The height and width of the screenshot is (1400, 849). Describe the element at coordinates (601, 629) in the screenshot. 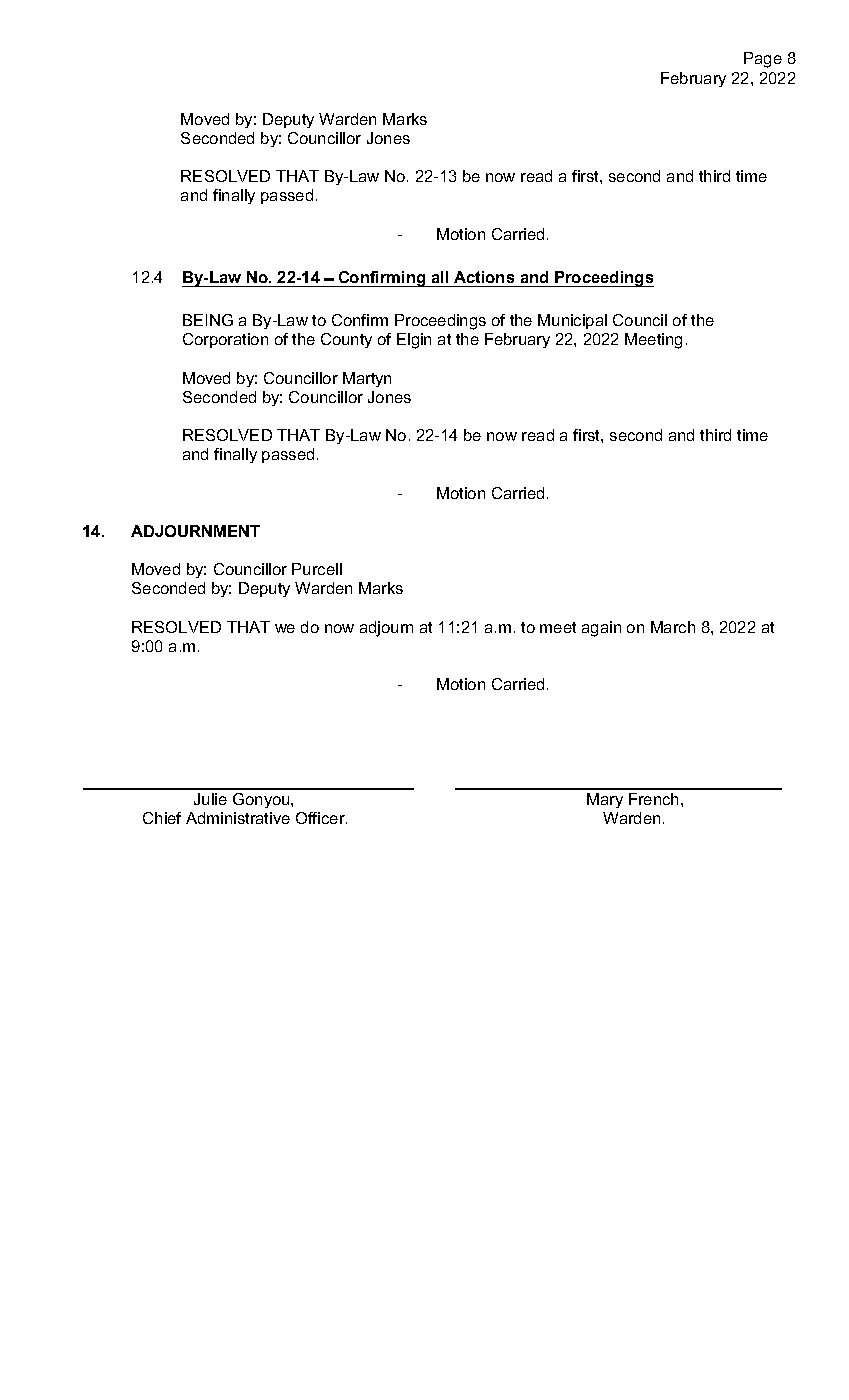

I see `again` at that location.
